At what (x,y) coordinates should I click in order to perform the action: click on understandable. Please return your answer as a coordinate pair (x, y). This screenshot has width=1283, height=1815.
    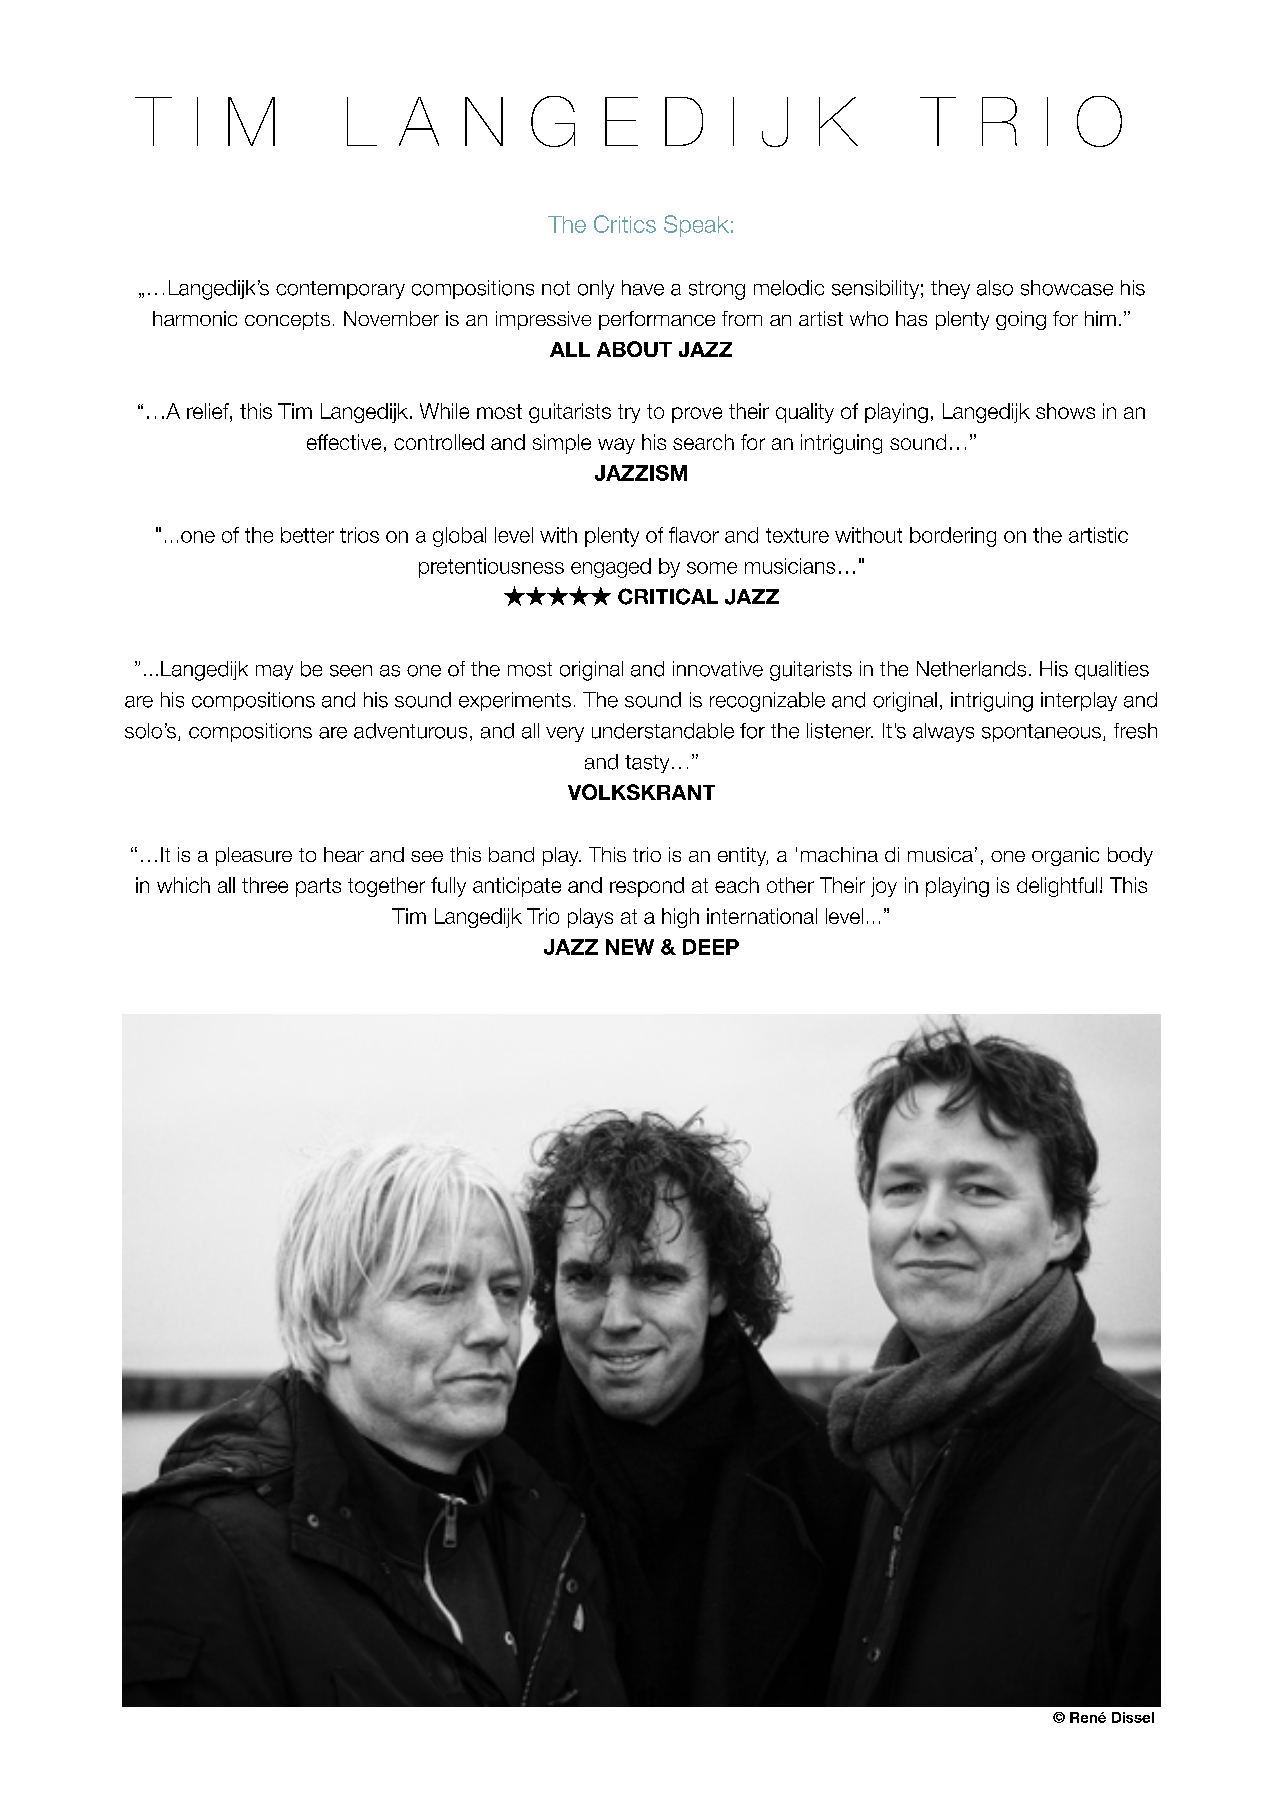
    Looking at the image, I should click on (663, 731).
